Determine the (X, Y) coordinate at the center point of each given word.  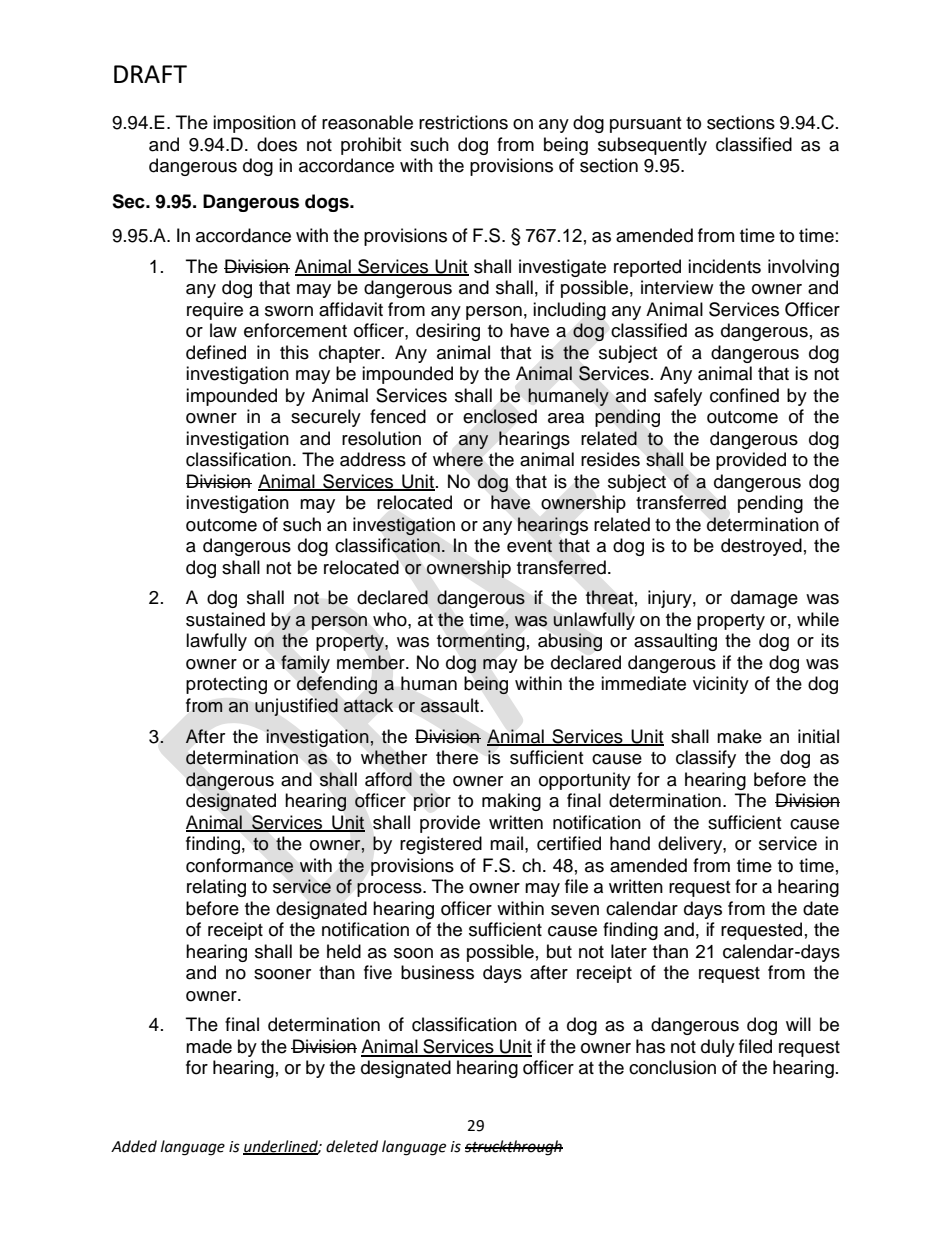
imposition (254, 124)
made (209, 1046)
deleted (352, 1146)
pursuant (645, 125)
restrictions (463, 122)
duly (718, 1048)
